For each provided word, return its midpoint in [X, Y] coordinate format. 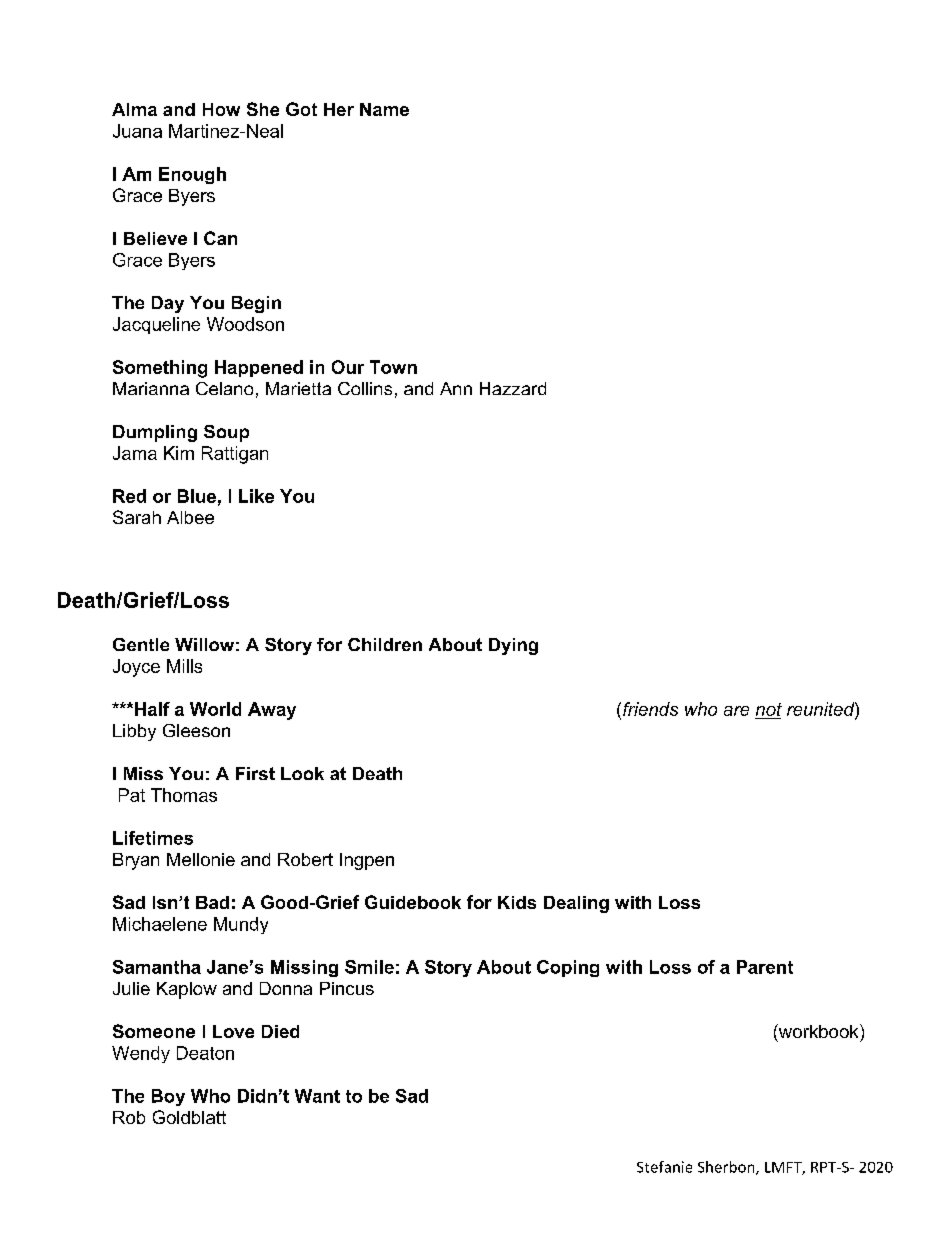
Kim [179, 453]
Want [317, 1096]
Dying [513, 646]
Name [384, 109]
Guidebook [413, 902]
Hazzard [513, 388]
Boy [168, 1097]
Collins [365, 388]
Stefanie [664, 1167]
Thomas [184, 795]
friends [650, 709]
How [221, 109]
